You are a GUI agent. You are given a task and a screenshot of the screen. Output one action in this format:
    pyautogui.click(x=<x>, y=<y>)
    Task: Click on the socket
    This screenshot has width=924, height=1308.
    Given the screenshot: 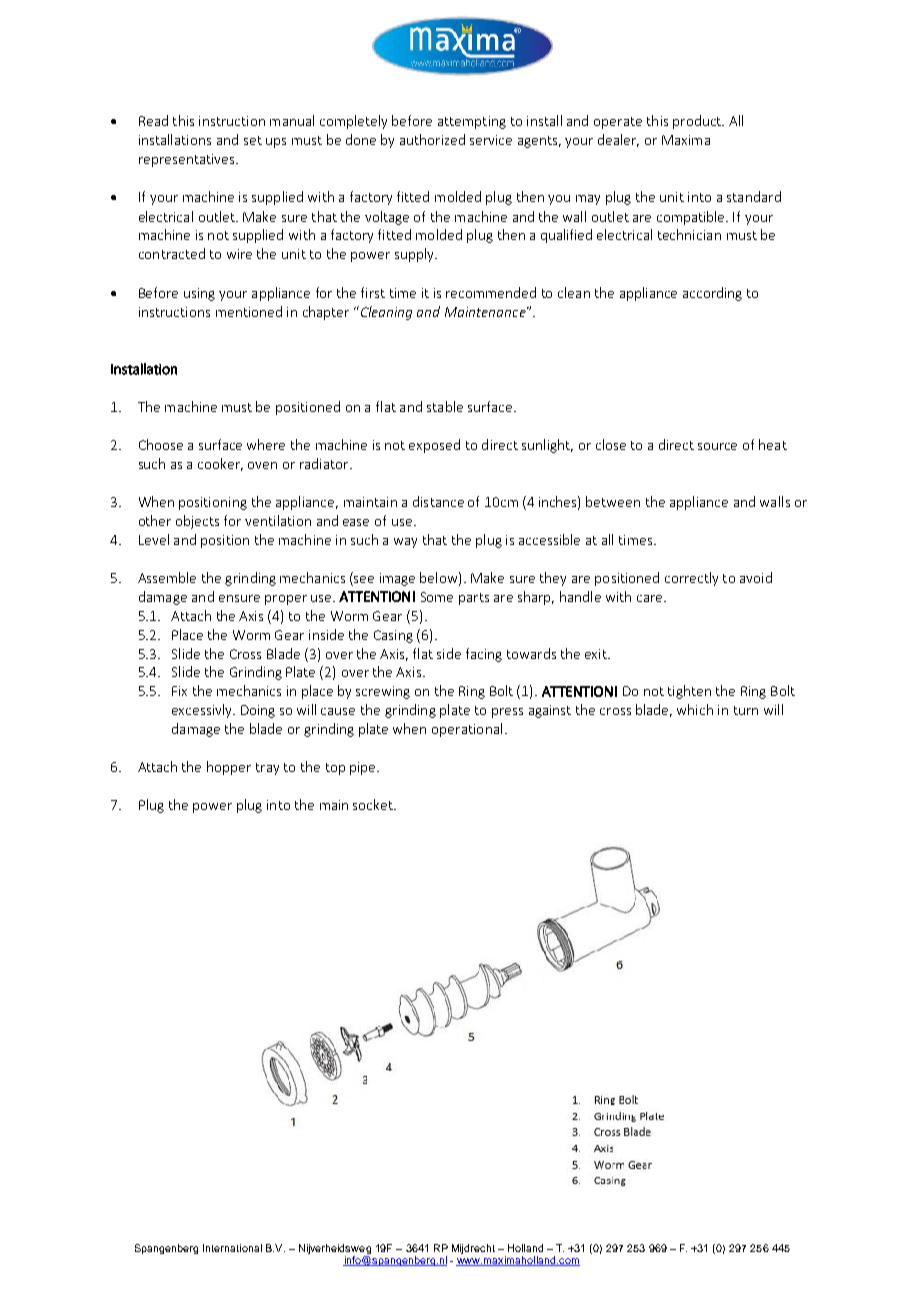 What is the action you would take?
    pyautogui.click(x=374, y=804)
